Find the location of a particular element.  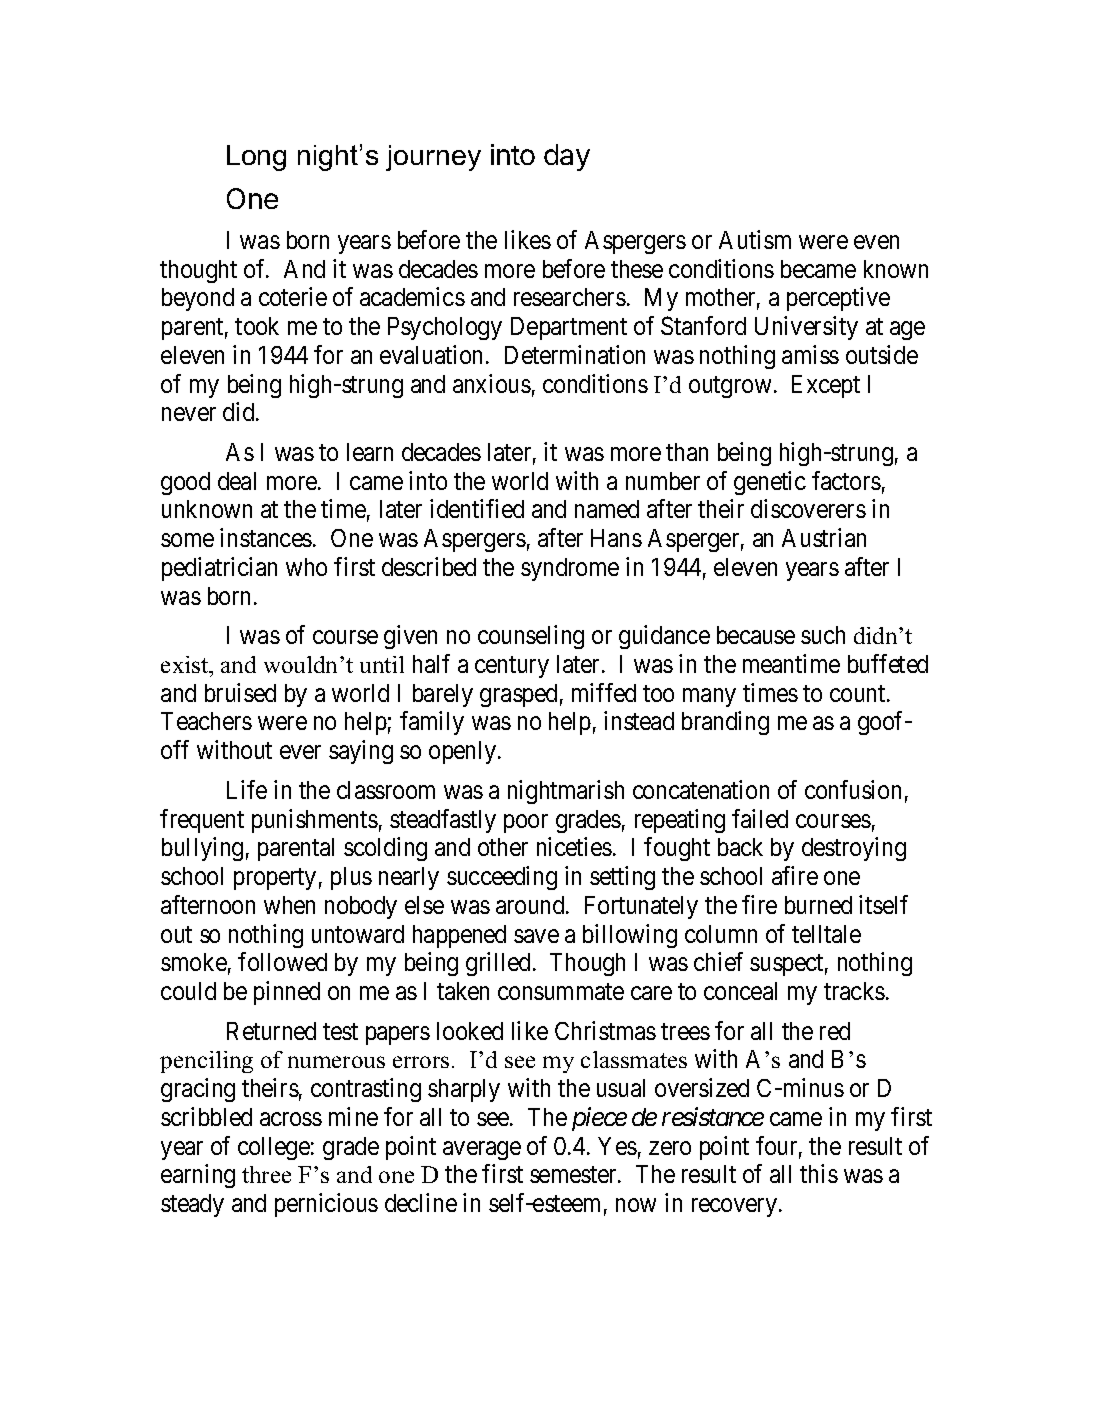

three is located at coordinates (266, 1174).
